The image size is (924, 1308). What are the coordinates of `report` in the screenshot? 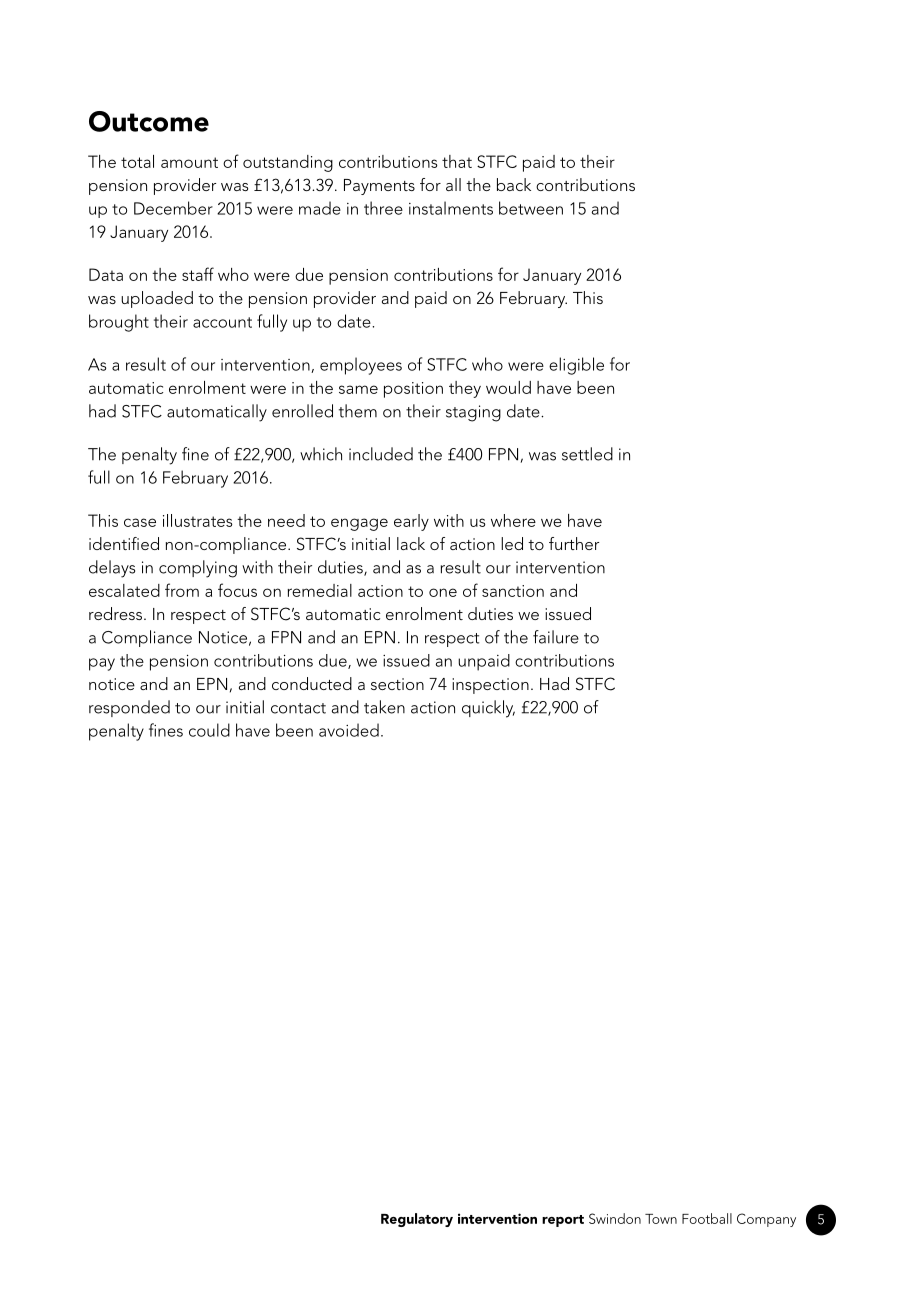 It's located at (563, 1221).
